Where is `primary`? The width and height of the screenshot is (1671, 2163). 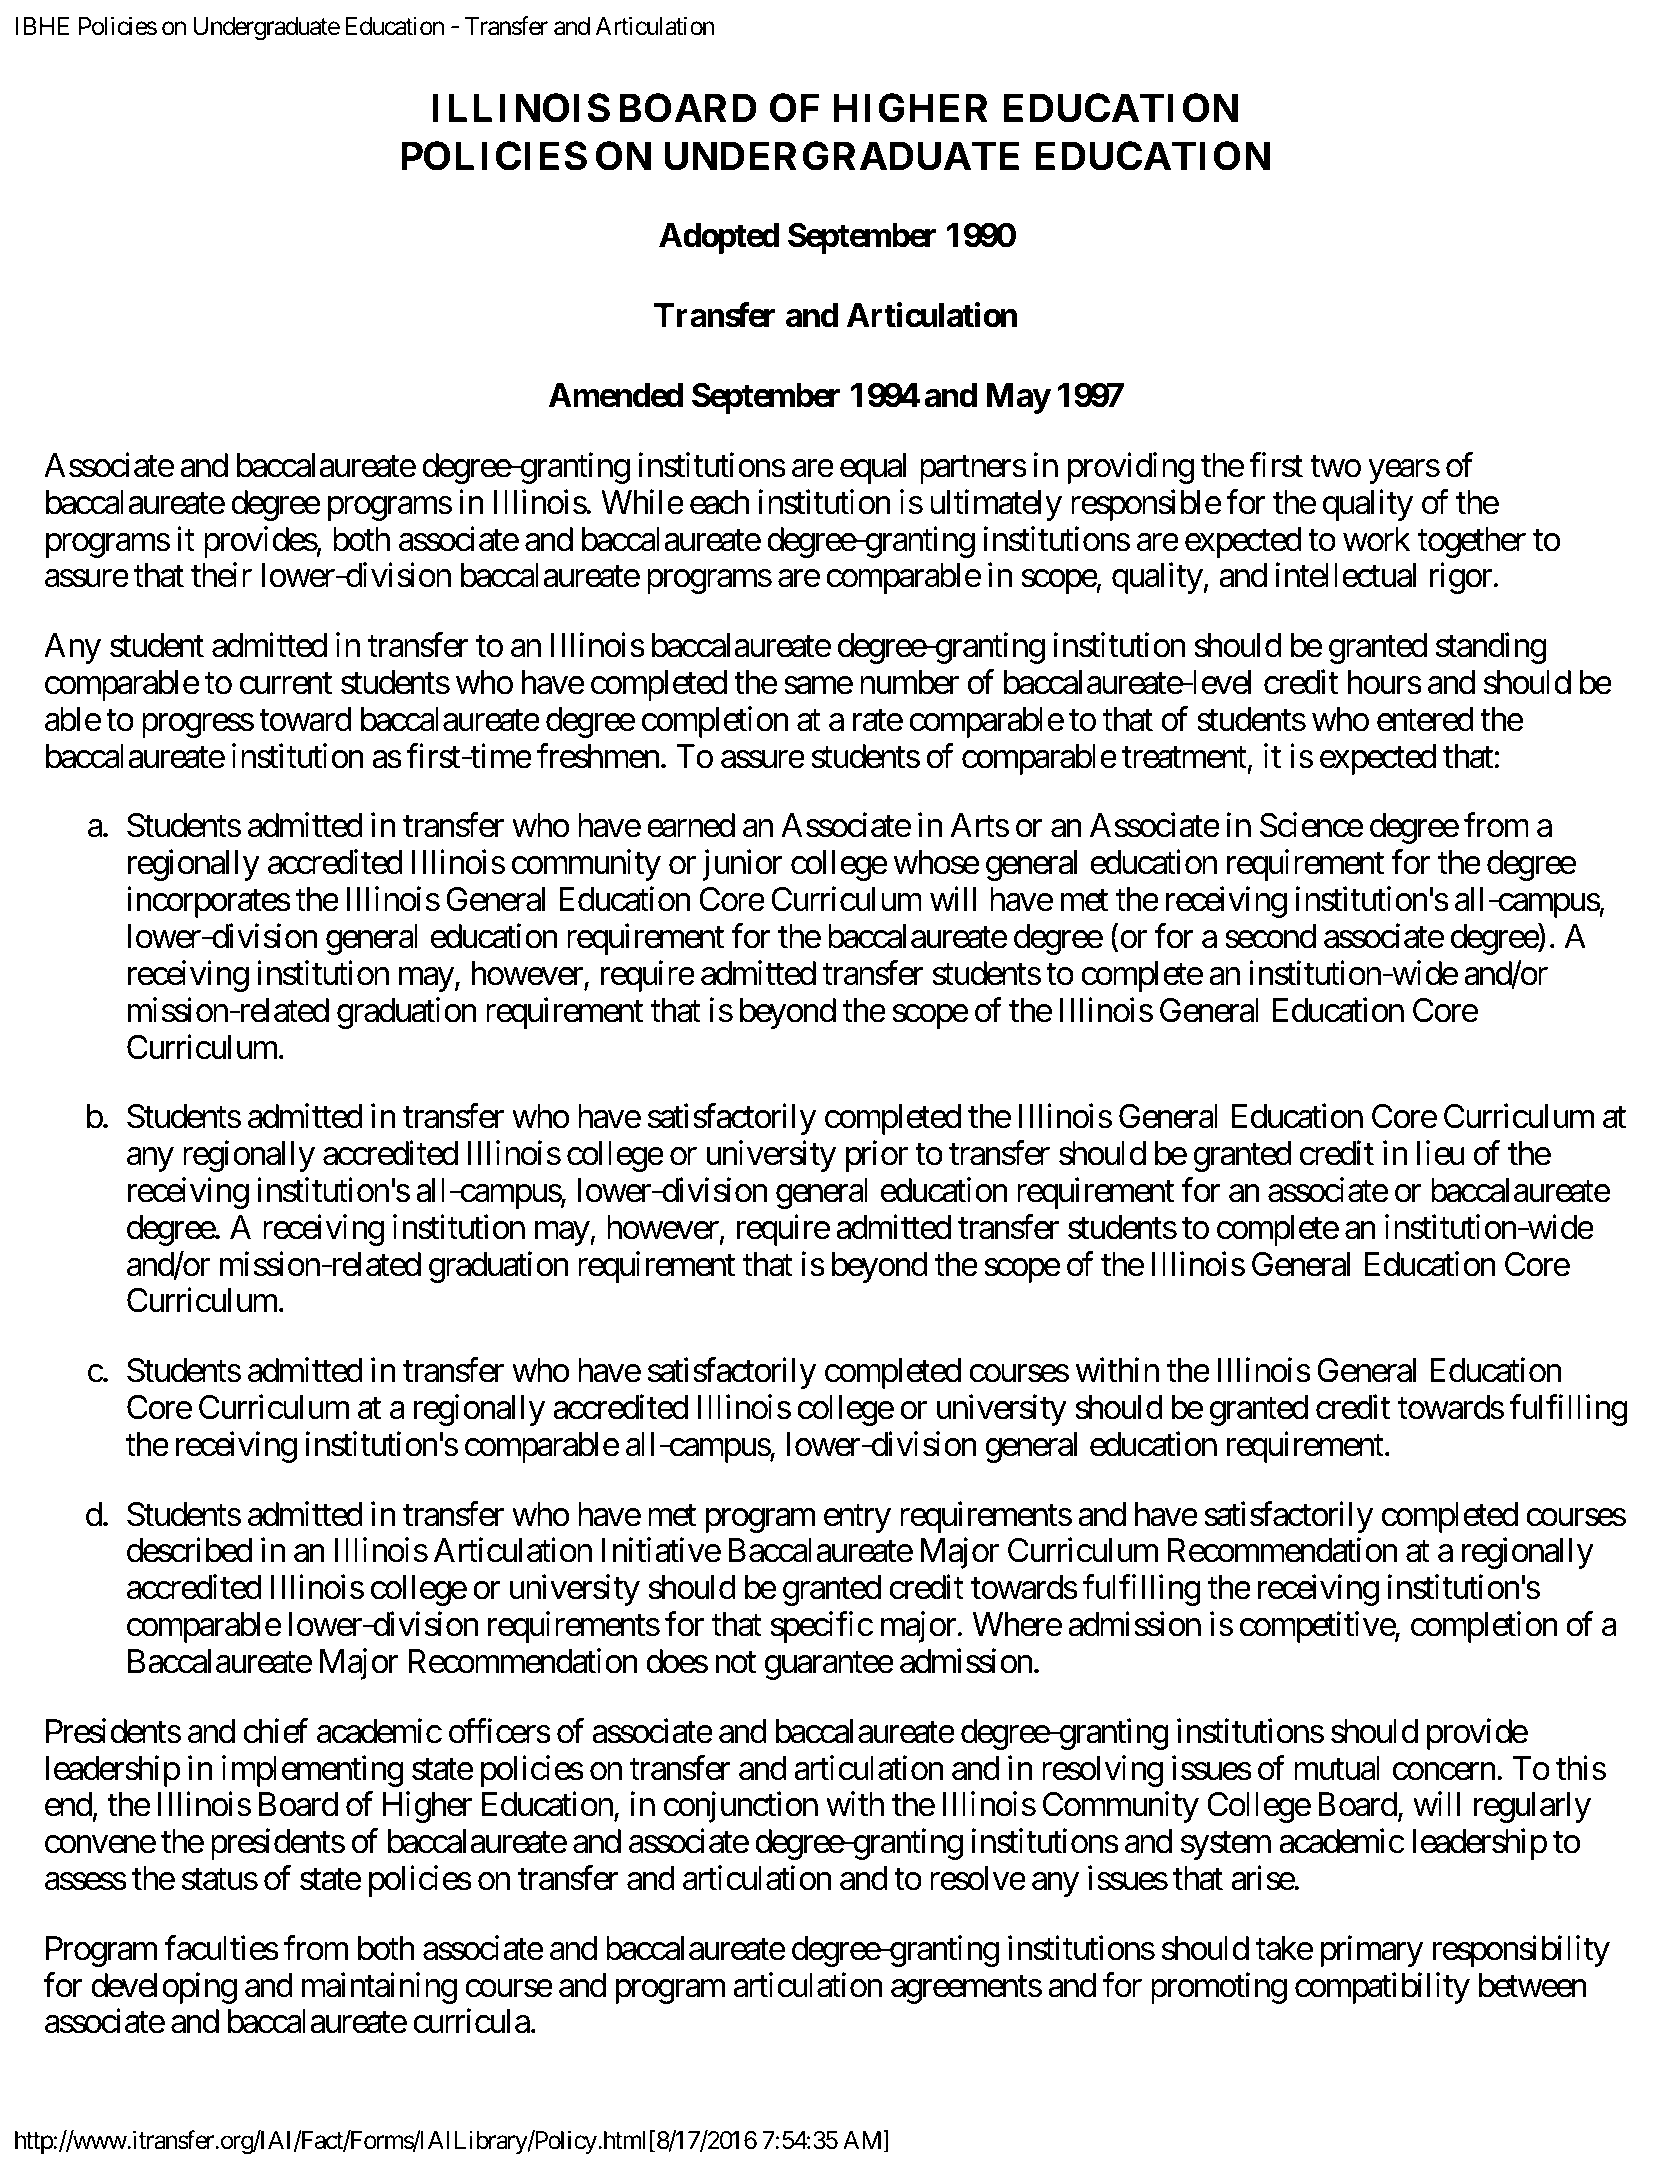 primary is located at coordinates (1371, 1951).
